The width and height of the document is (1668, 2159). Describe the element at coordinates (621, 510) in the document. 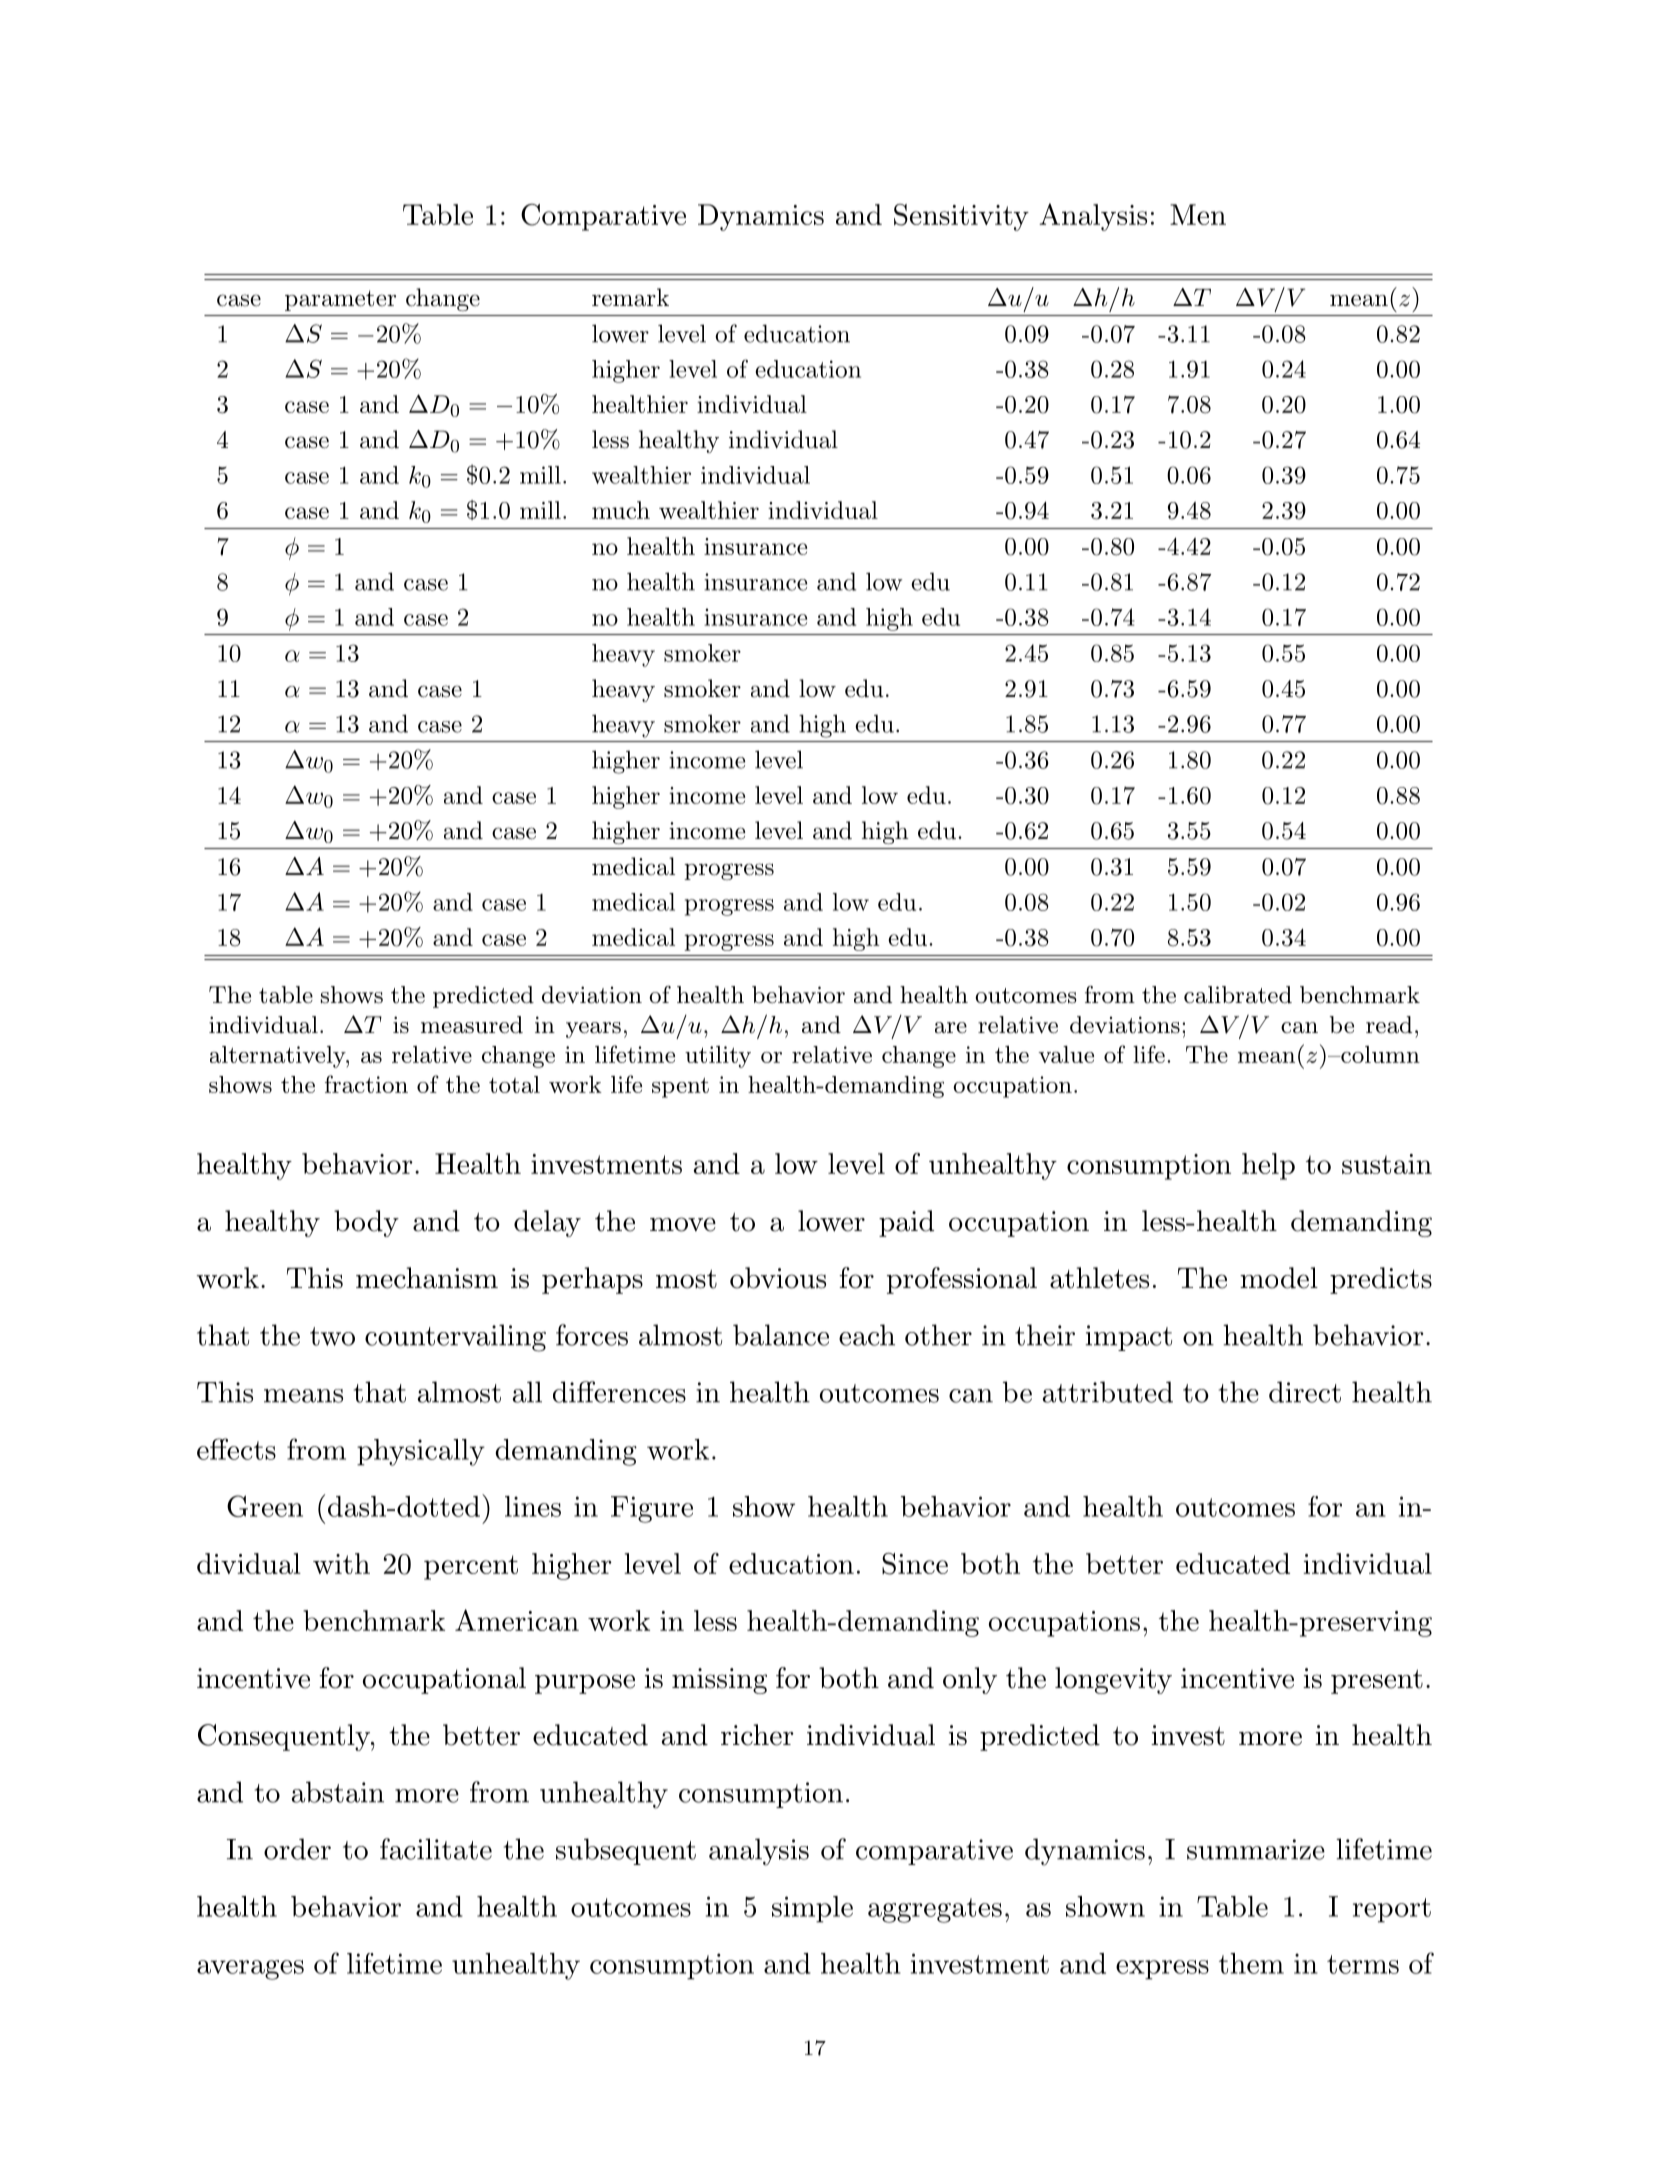

I see `much` at that location.
